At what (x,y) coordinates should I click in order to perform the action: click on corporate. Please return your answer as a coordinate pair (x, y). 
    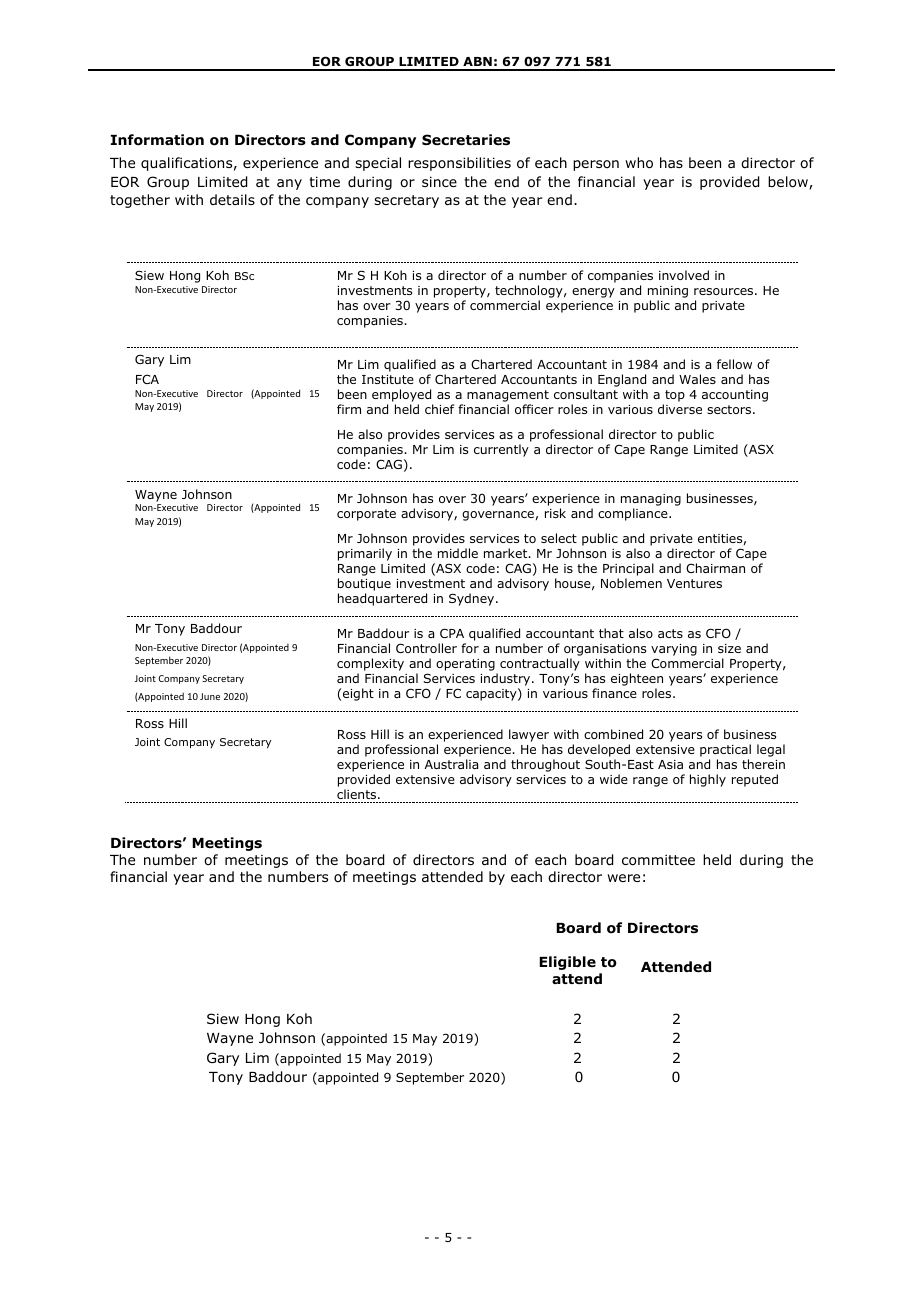
    Looking at the image, I should click on (366, 515).
